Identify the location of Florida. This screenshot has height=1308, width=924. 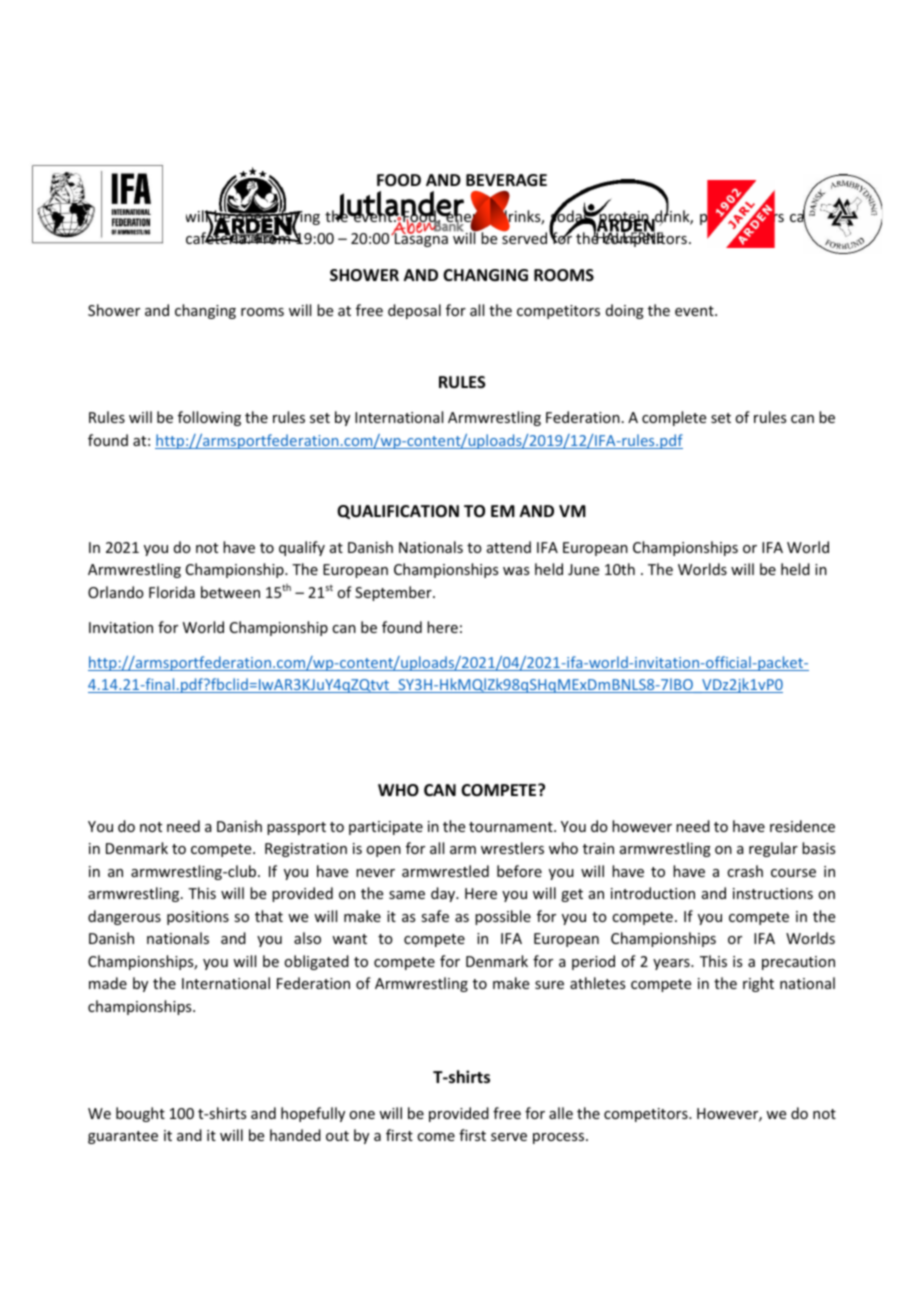
(172, 592).
